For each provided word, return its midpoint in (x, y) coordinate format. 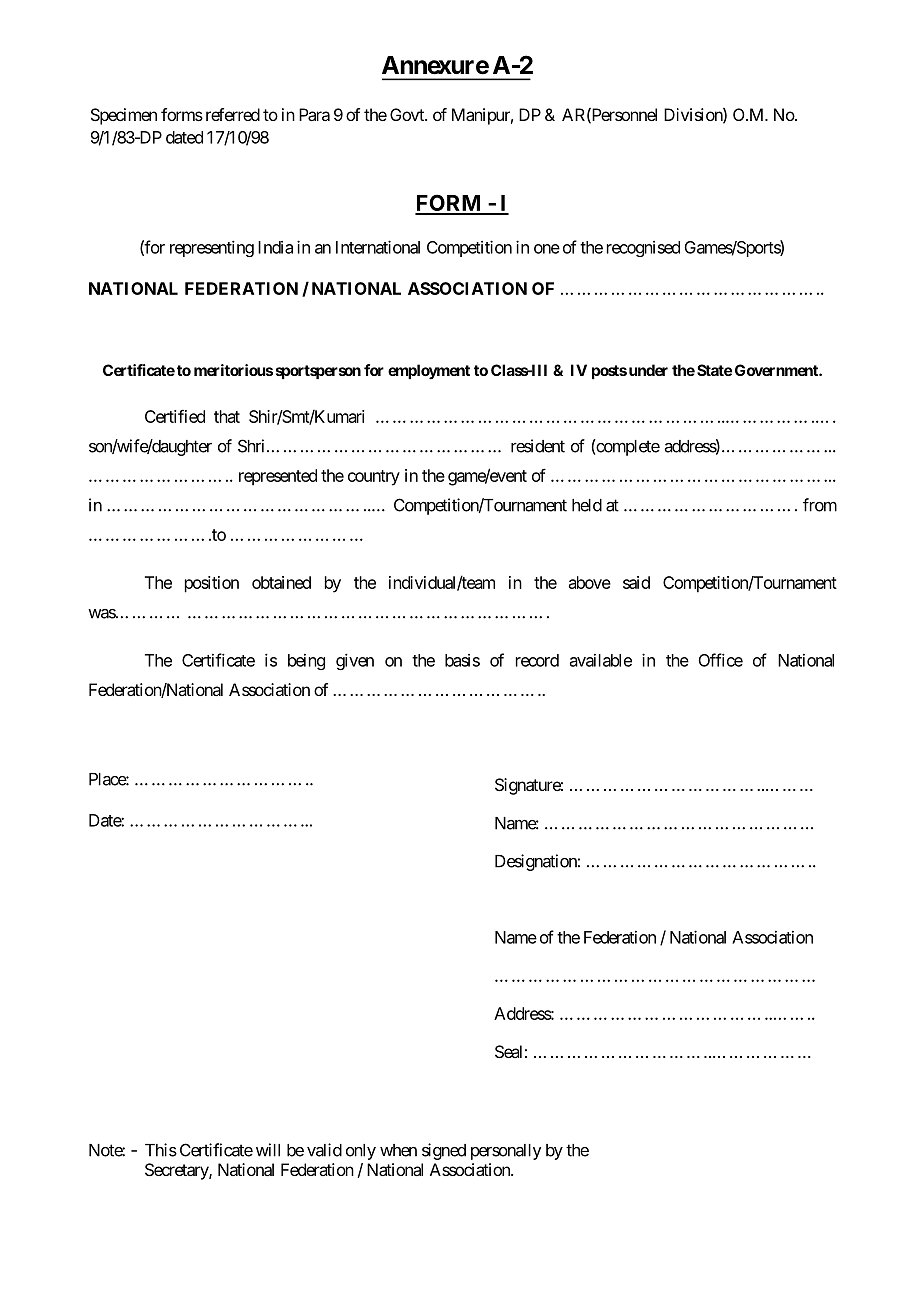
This (161, 1150)
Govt (408, 114)
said (636, 582)
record (537, 660)
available (601, 660)
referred (233, 114)
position (212, 584)
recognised (643, 249)
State (714, 370)
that (227, 416)
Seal (508, 1051)
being (306, 662)
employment (429, 372)
